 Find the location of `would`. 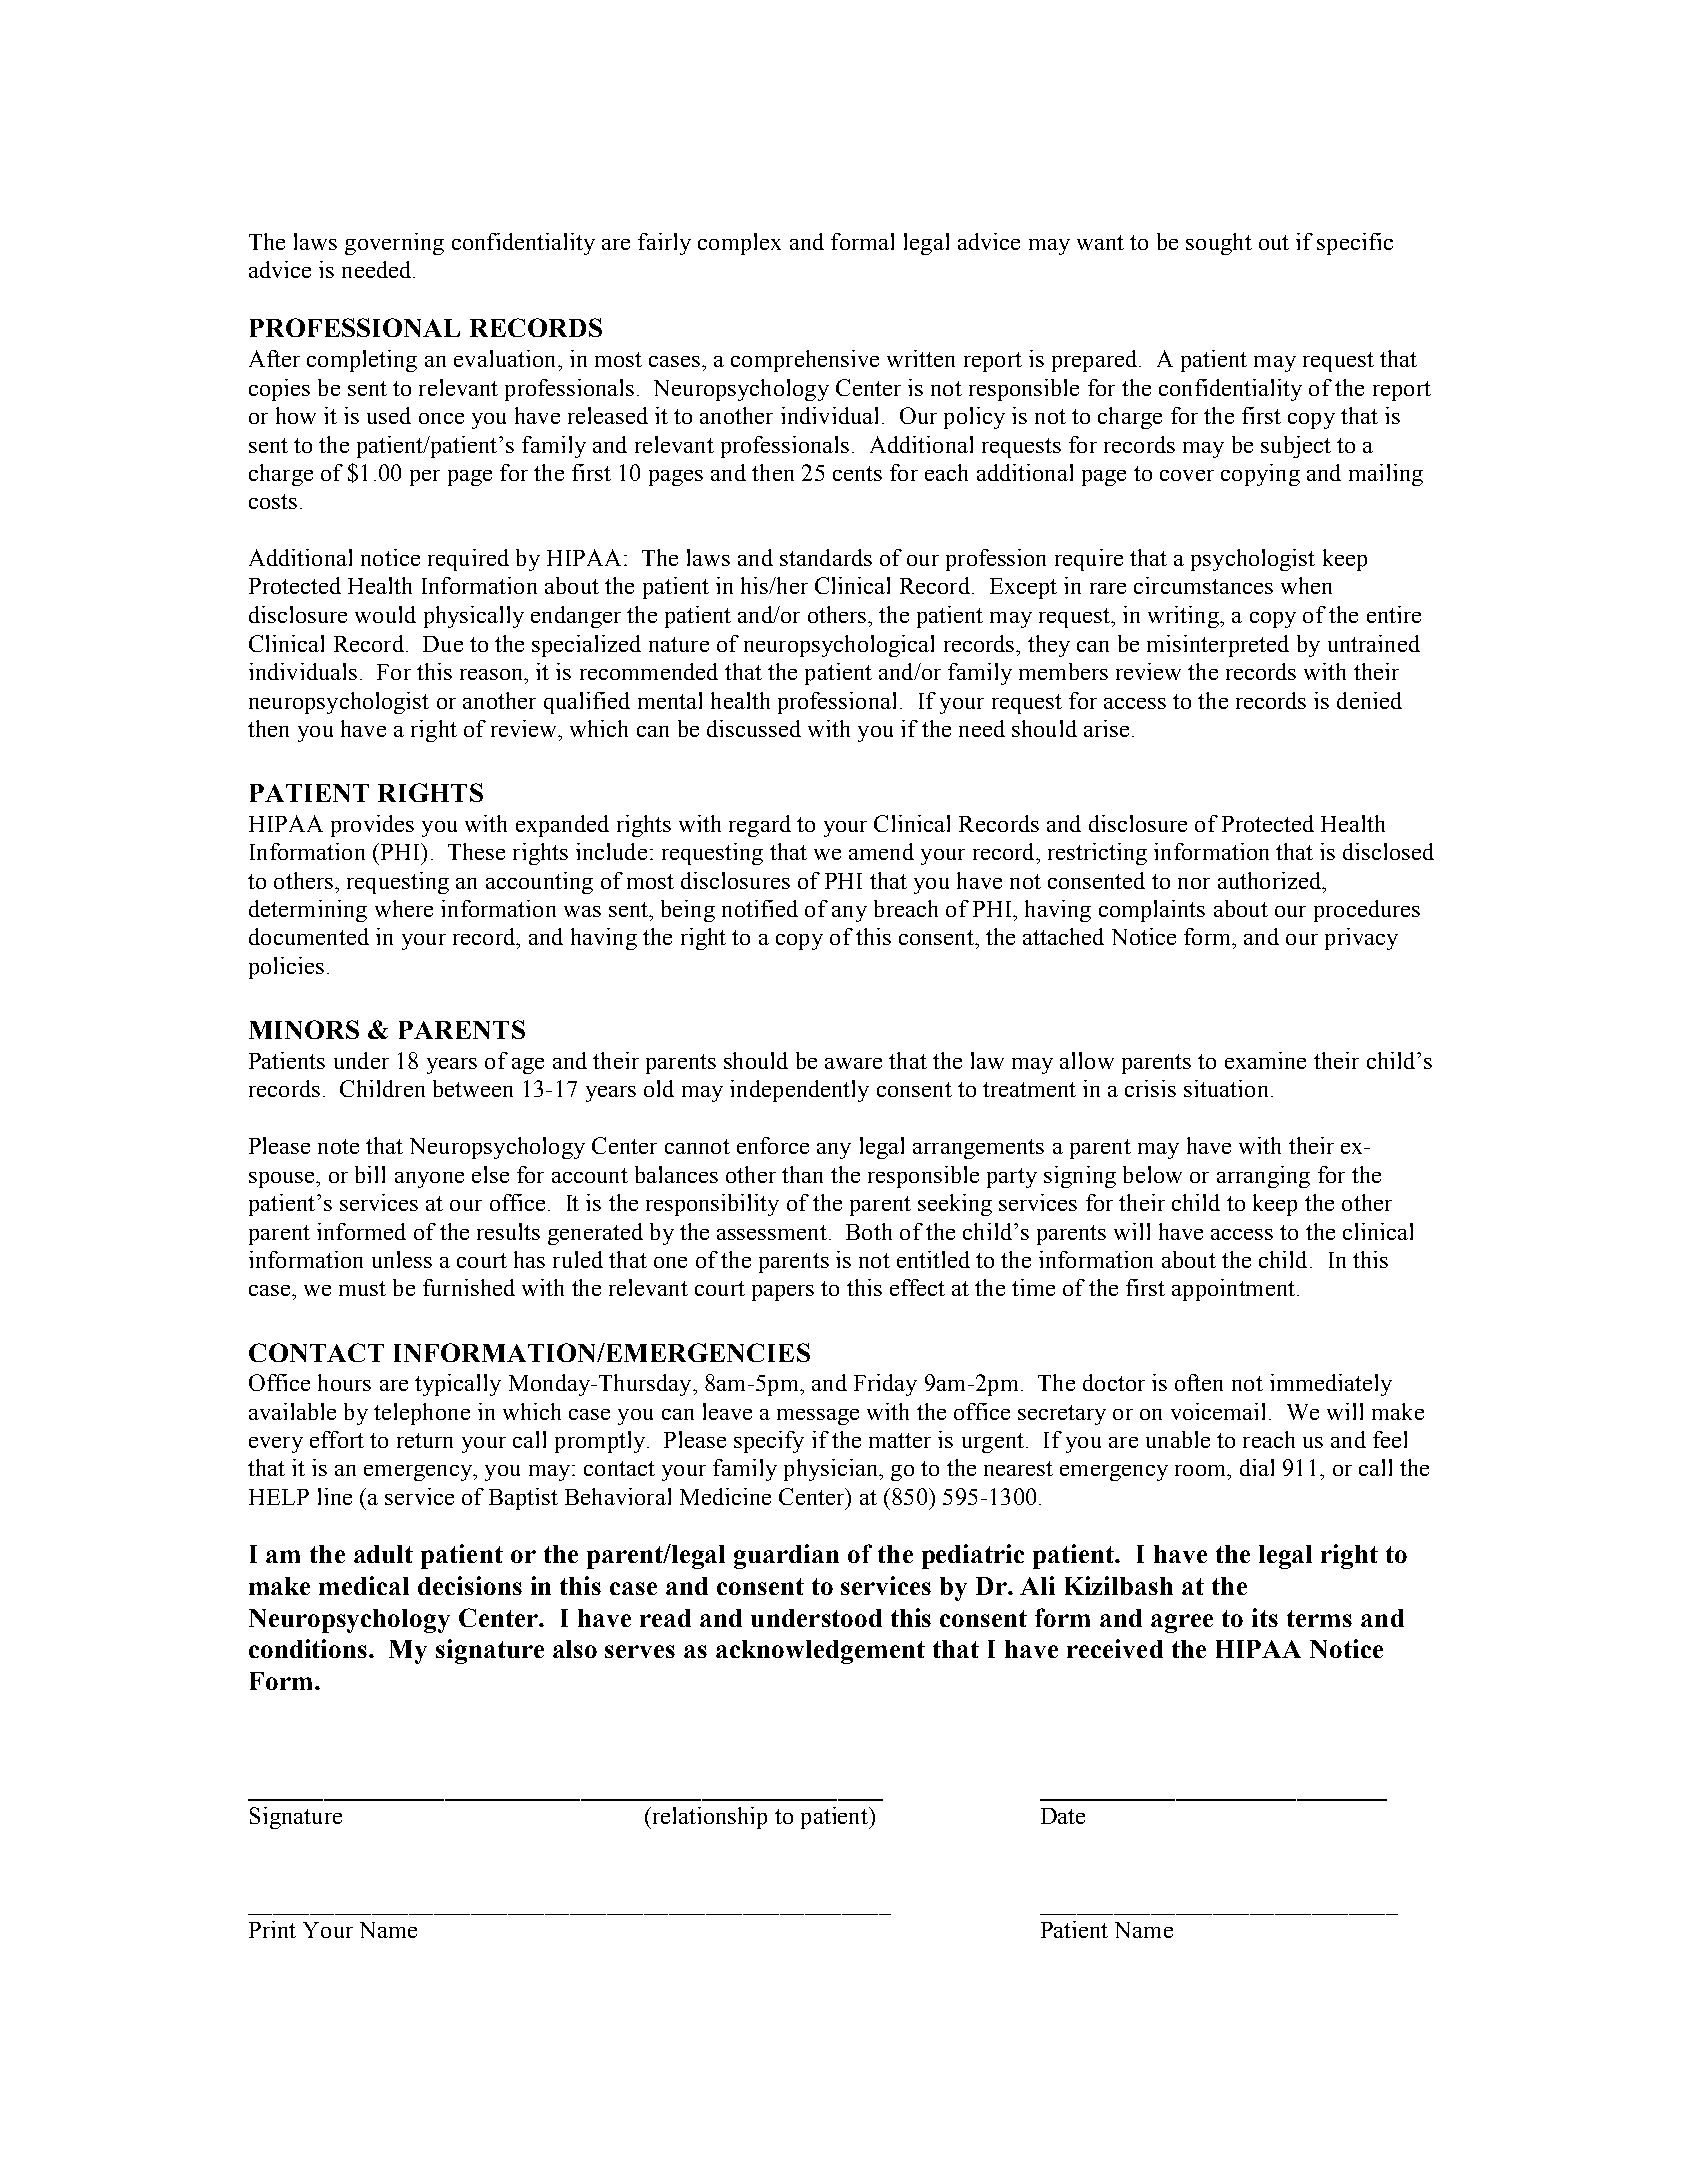

would is located at coordinates (385, 614).
